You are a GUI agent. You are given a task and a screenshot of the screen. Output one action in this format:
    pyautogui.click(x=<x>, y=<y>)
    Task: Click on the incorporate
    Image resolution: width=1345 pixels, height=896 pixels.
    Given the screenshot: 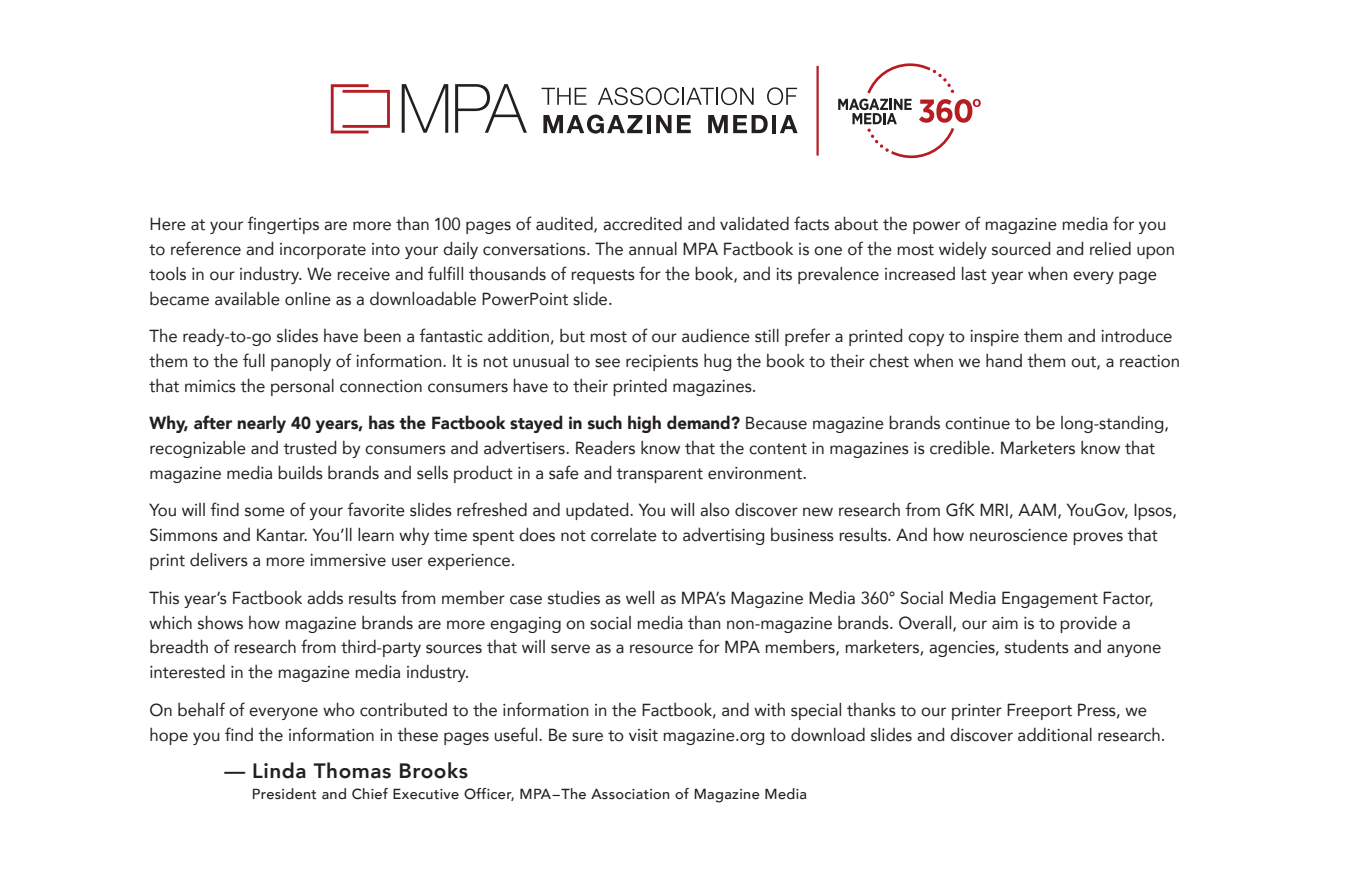 What is the action you would take?
    pyautogui.click(x=323, y=251)
